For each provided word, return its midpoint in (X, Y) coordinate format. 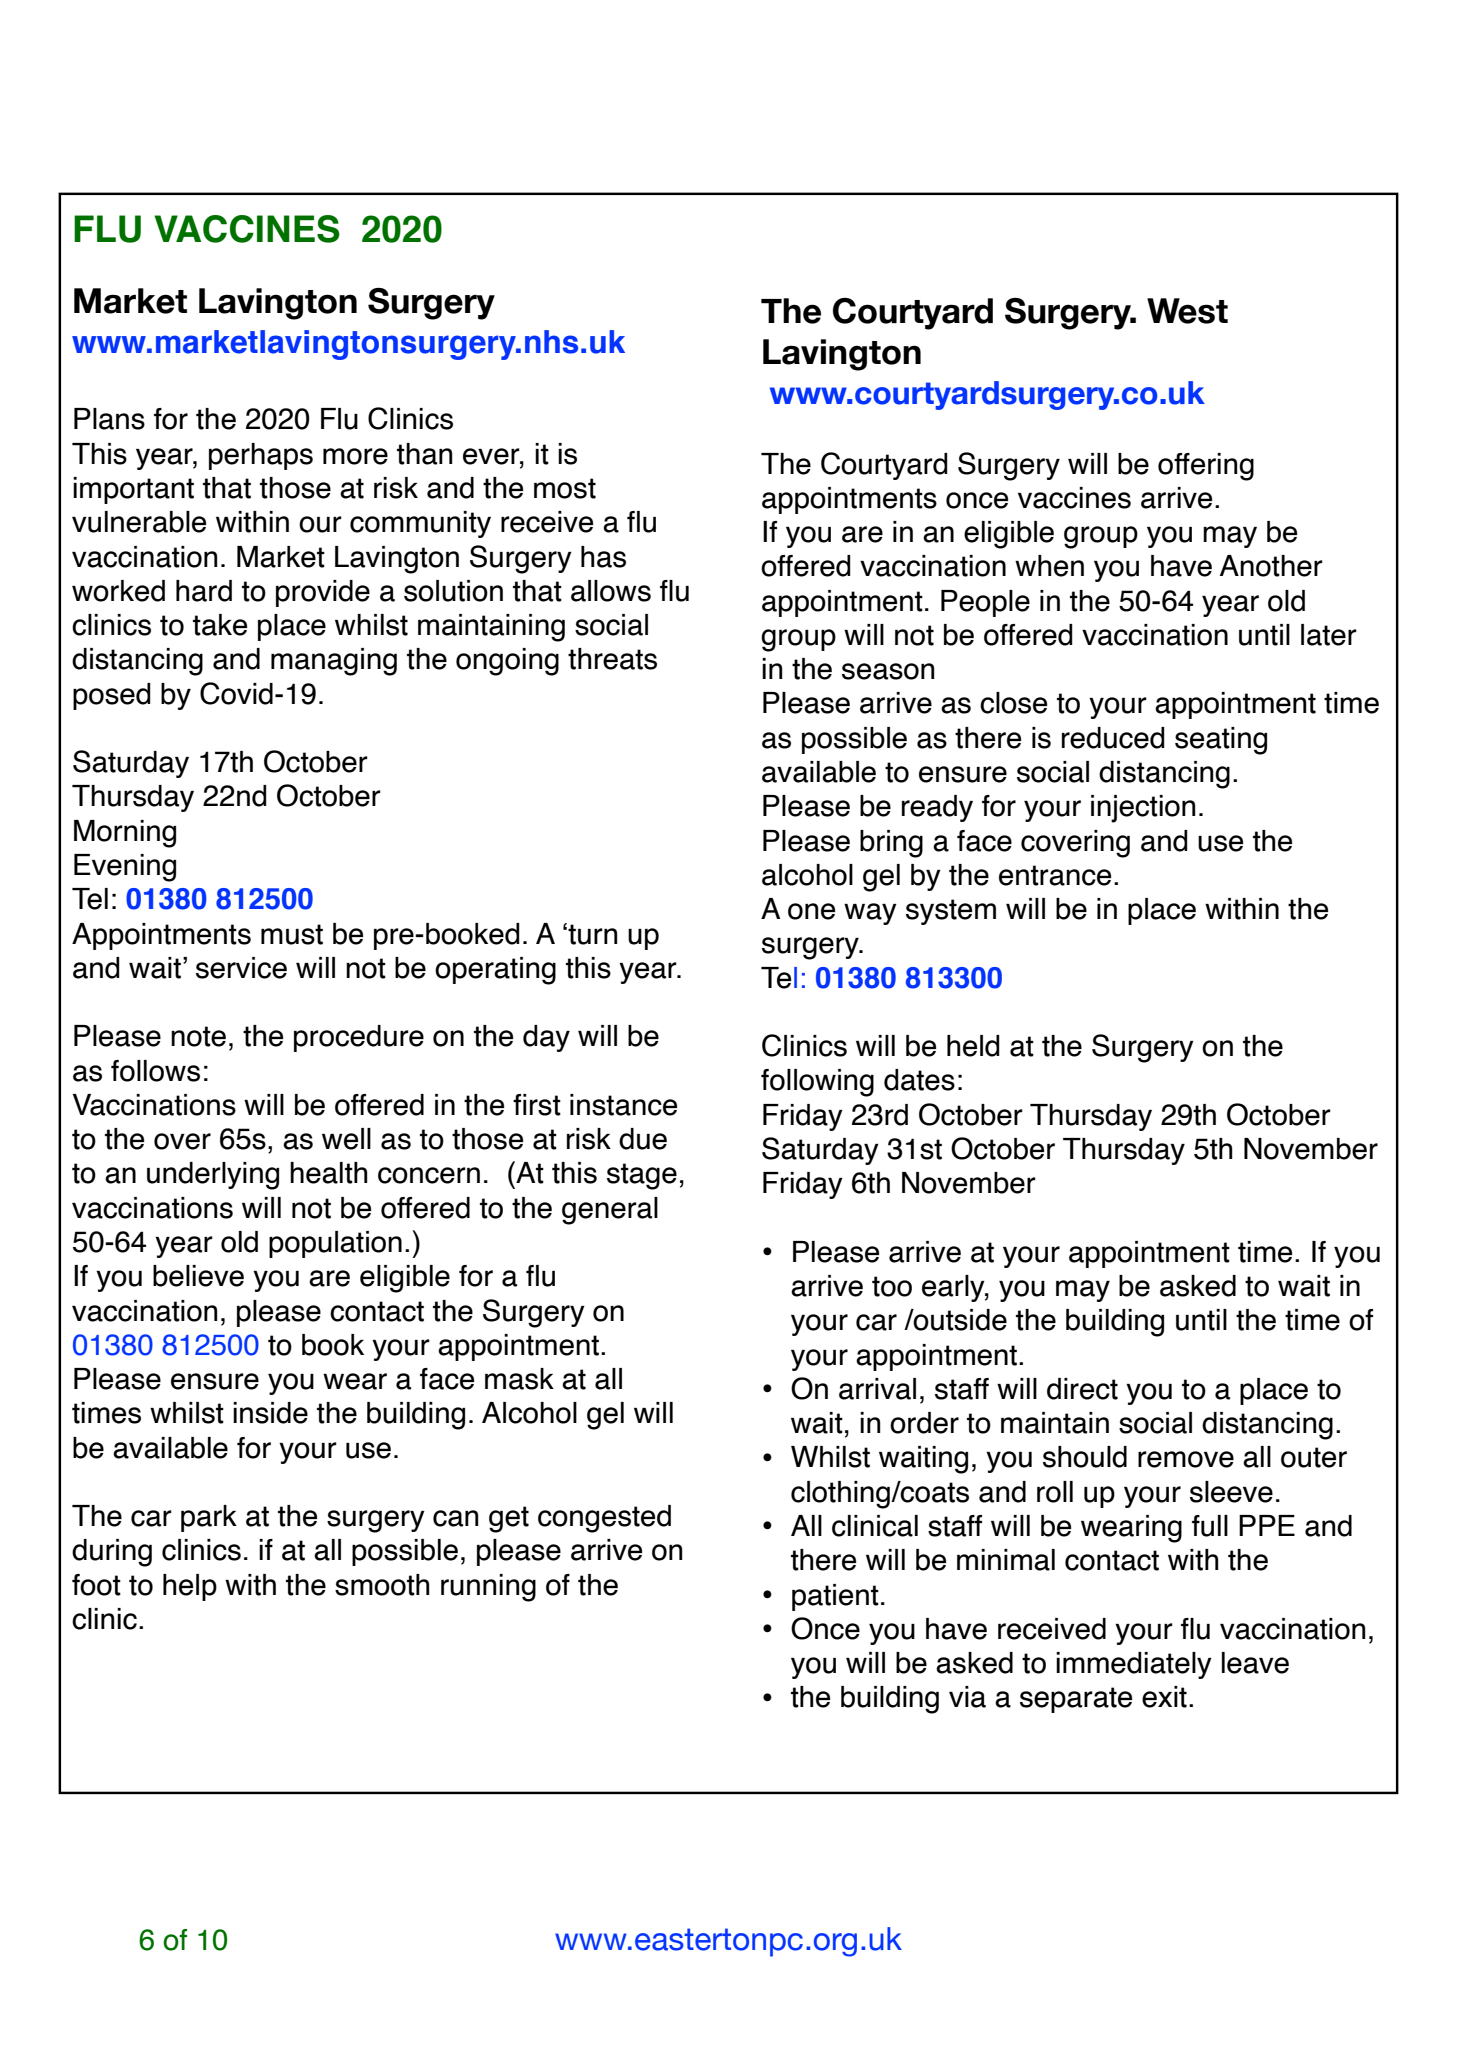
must (292, 934)
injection (1143, 809)
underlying (213, 1176)
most (565, 488)
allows (611, 591)
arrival (877, 1389)
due (643, 1139)
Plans (109, 419)
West (1187, 311)
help (190, 1587)
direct (1082, 1389)
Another (1271, 566)
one (811, 911)
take (220, 625)
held (973, 1046)
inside (270, 1413)
